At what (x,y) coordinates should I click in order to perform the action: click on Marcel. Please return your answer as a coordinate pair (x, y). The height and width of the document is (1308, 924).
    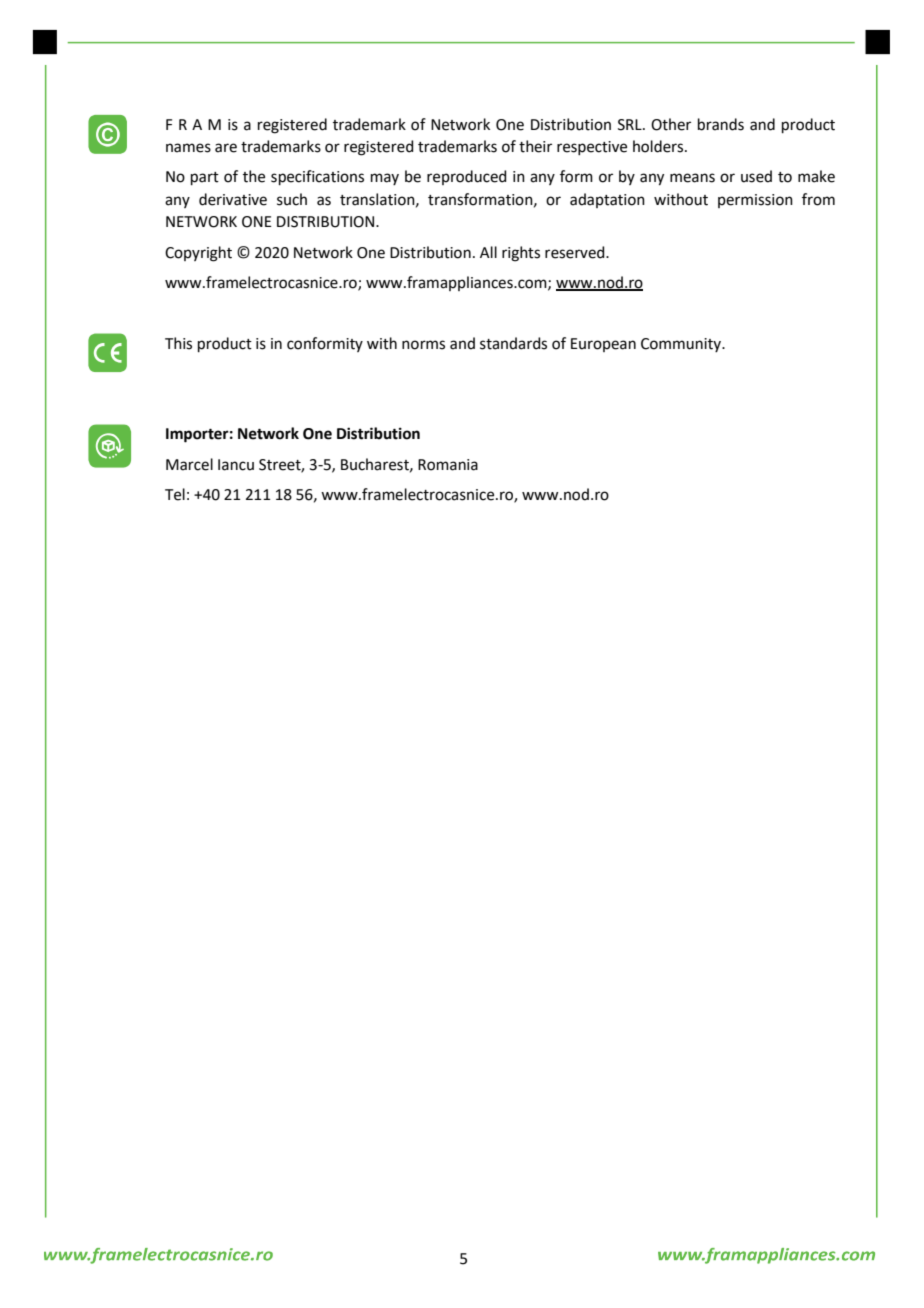
    Looking at the image, I should click on (189, 464).
